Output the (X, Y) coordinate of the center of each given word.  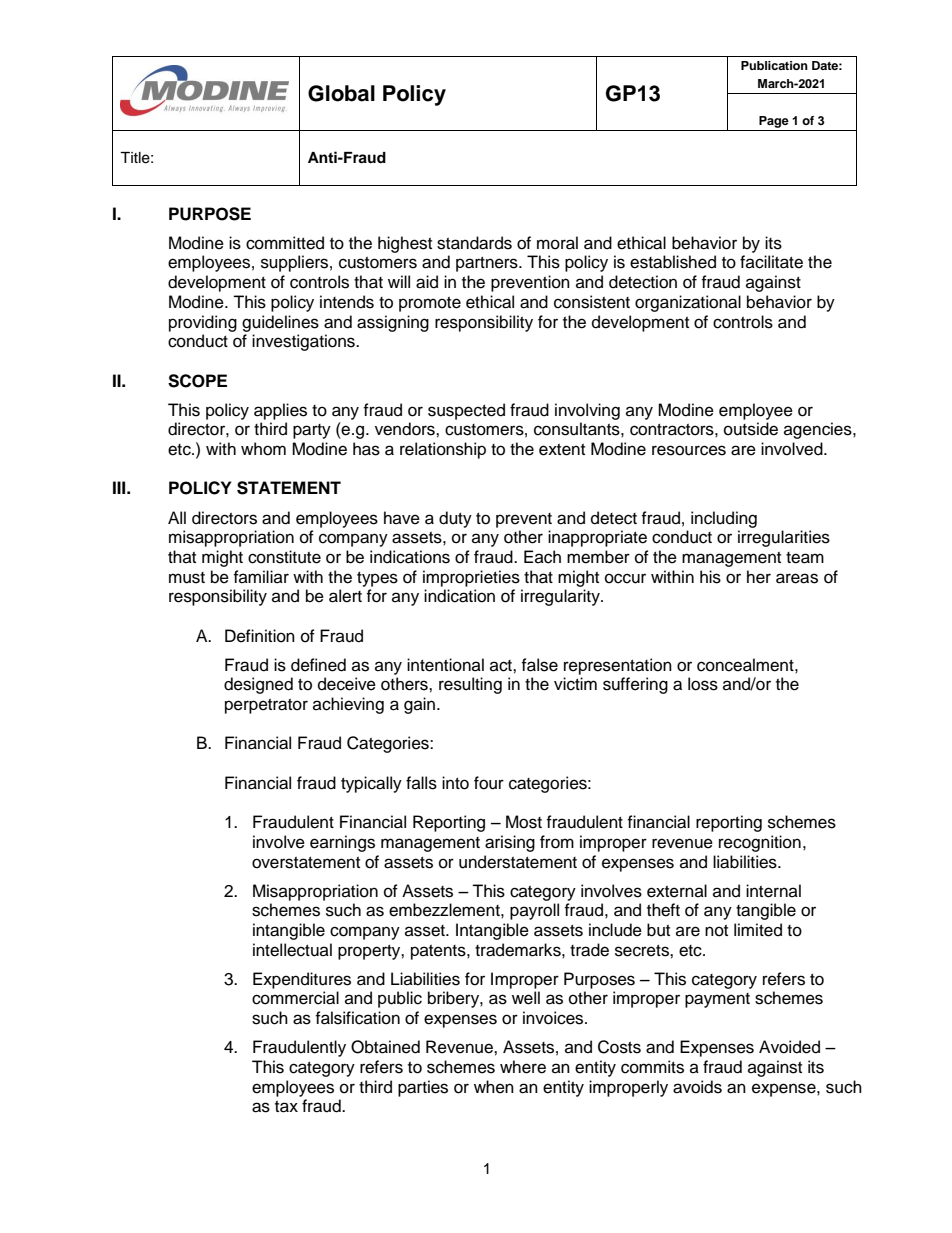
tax (286, 1107)
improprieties (471, 578)
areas (797, 578)
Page (774, 122)
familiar (261, 576)
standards (474, 243)
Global (341, 93)
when (494, 1087)
